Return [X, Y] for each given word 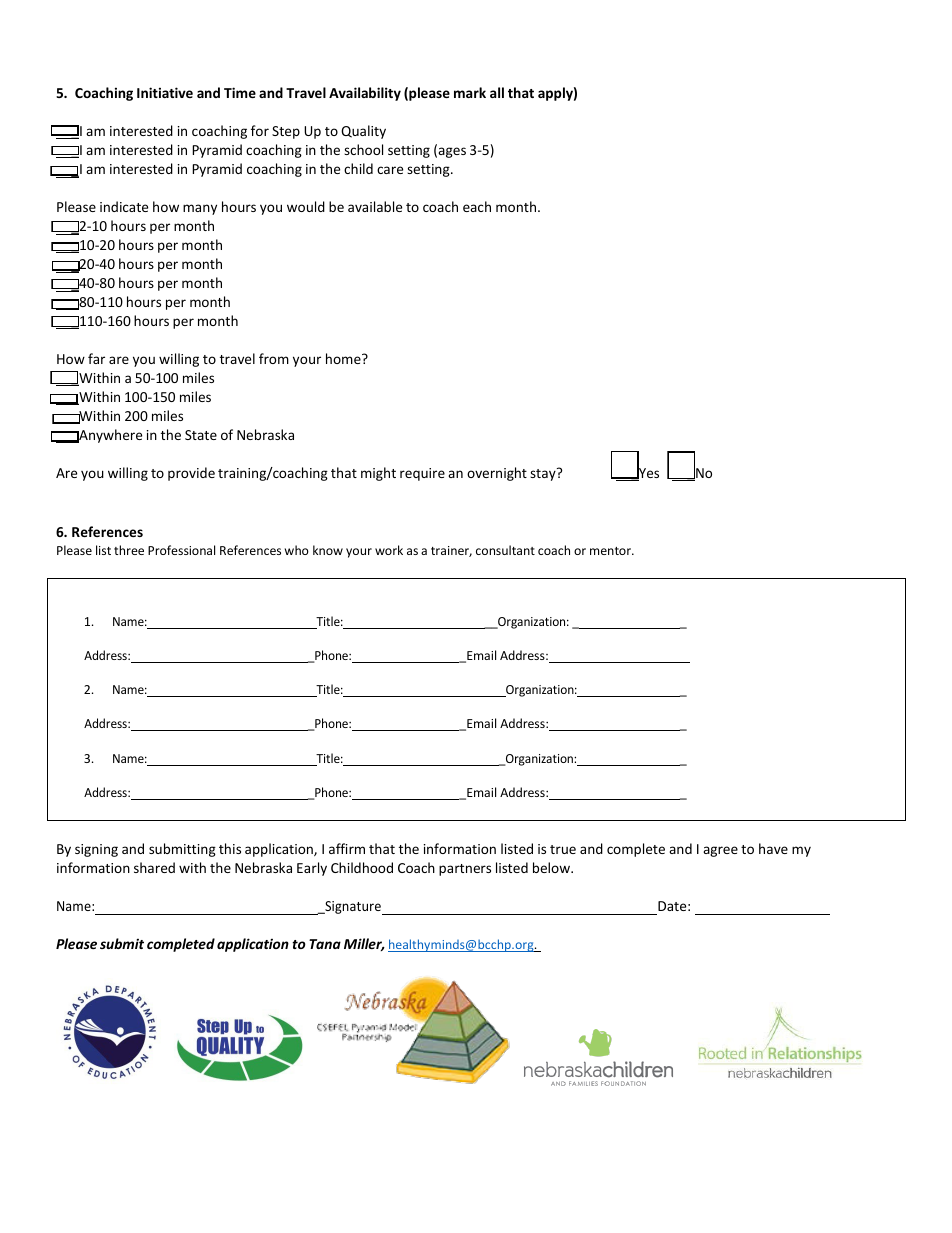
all [497, 92]
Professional [181, 550]
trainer [451, 551]
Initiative [165, 92]
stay [544, 474]
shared [154, 867]
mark [470, 92]
